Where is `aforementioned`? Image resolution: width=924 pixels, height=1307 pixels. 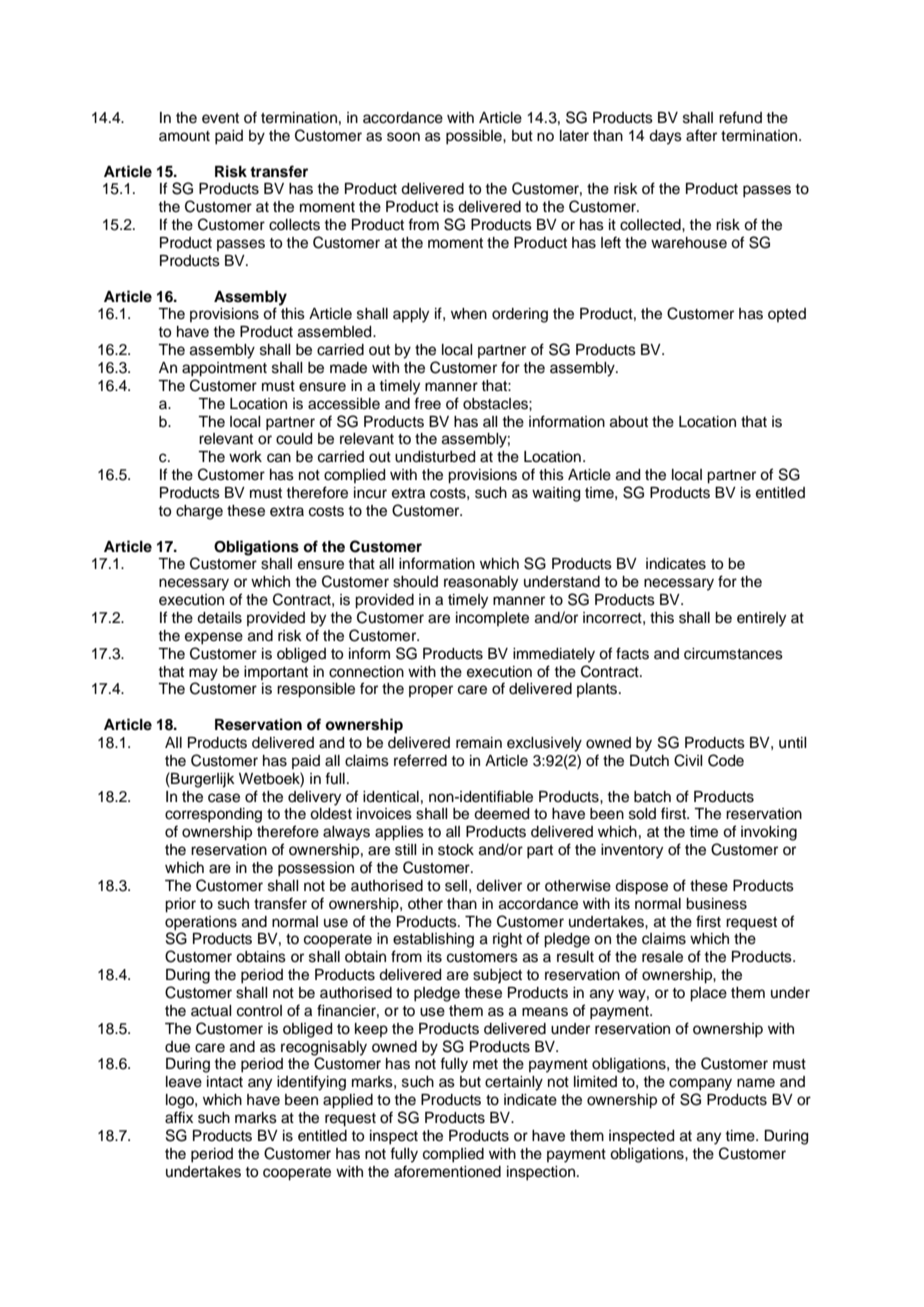 aforementioned is located at coordinates (447, 1171).
